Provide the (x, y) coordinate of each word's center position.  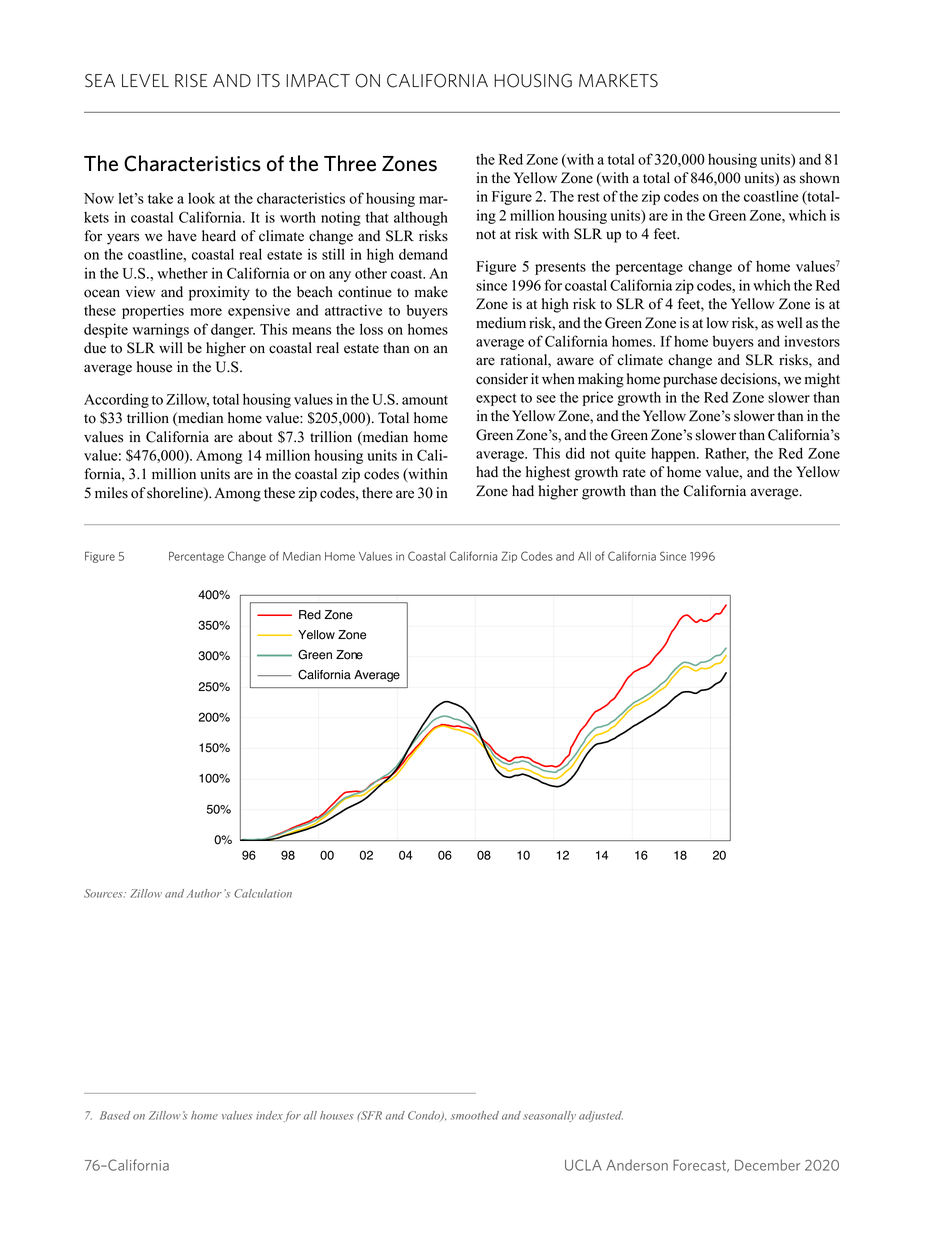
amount (425, 400)
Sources (104, 893)
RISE (191, 81)
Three (350, 163)
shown (820, 178)
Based (115, 1115)
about (255, 437)
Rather (727, 454)
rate (634, 473)
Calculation (263, 893)
